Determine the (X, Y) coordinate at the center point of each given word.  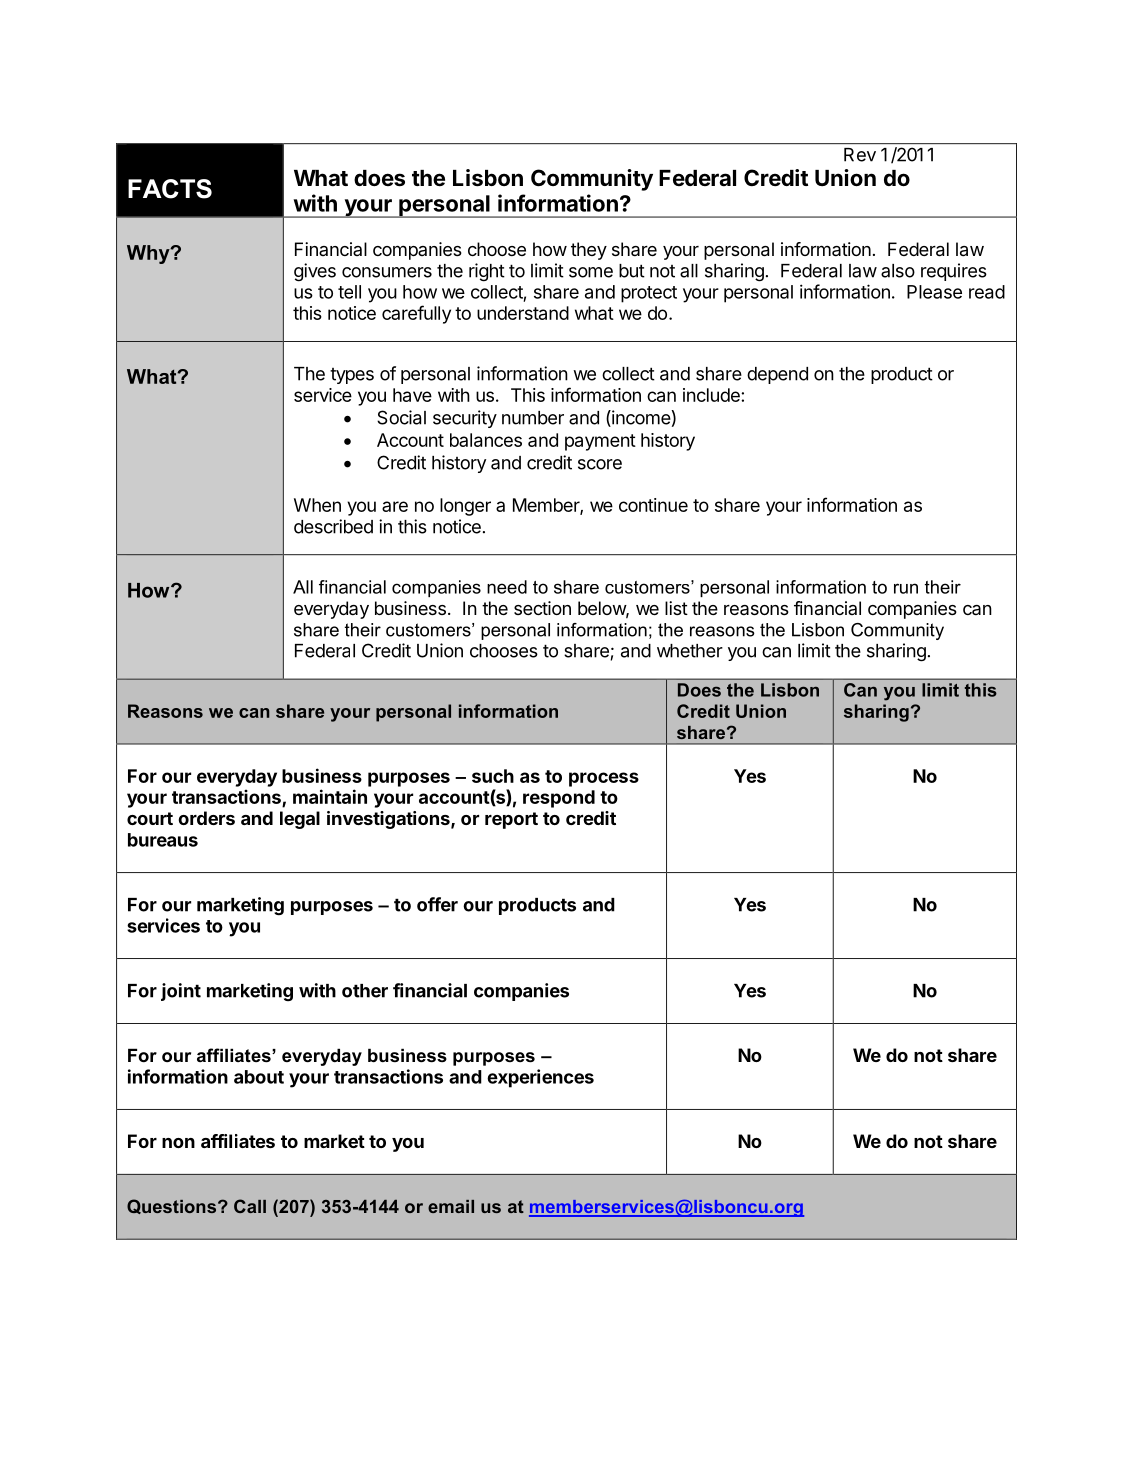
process (604, 779)
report (511, 820)
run (906, 588)
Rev (860, 155)
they (589, 251)
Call (250, 1206)
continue (653, 505)
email (451, 1206)
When (317, 505)
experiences (540, 1078)
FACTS (170, 189)
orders (207, 818)
